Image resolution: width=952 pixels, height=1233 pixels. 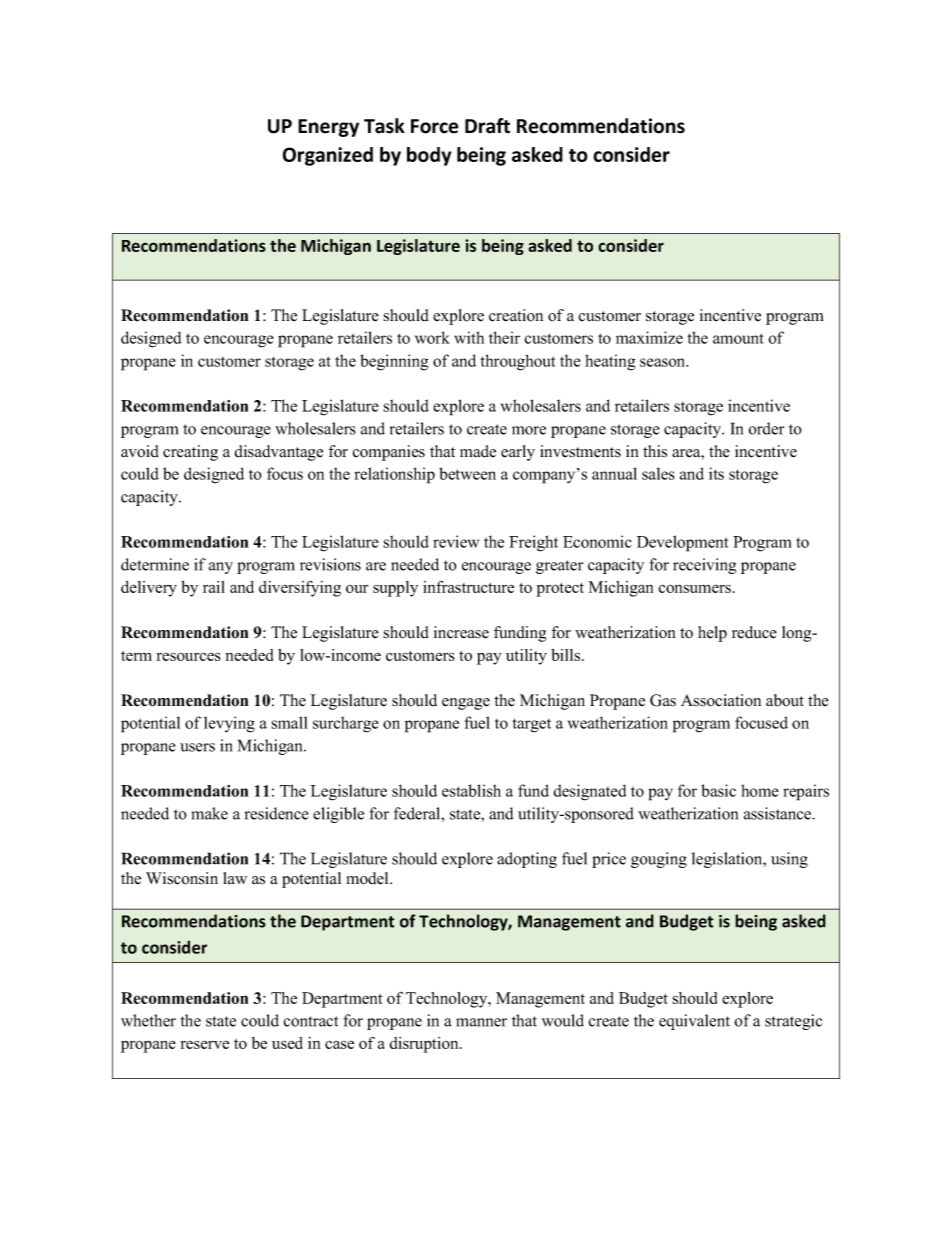 I want to click on make, so click(x=209, y=813).
